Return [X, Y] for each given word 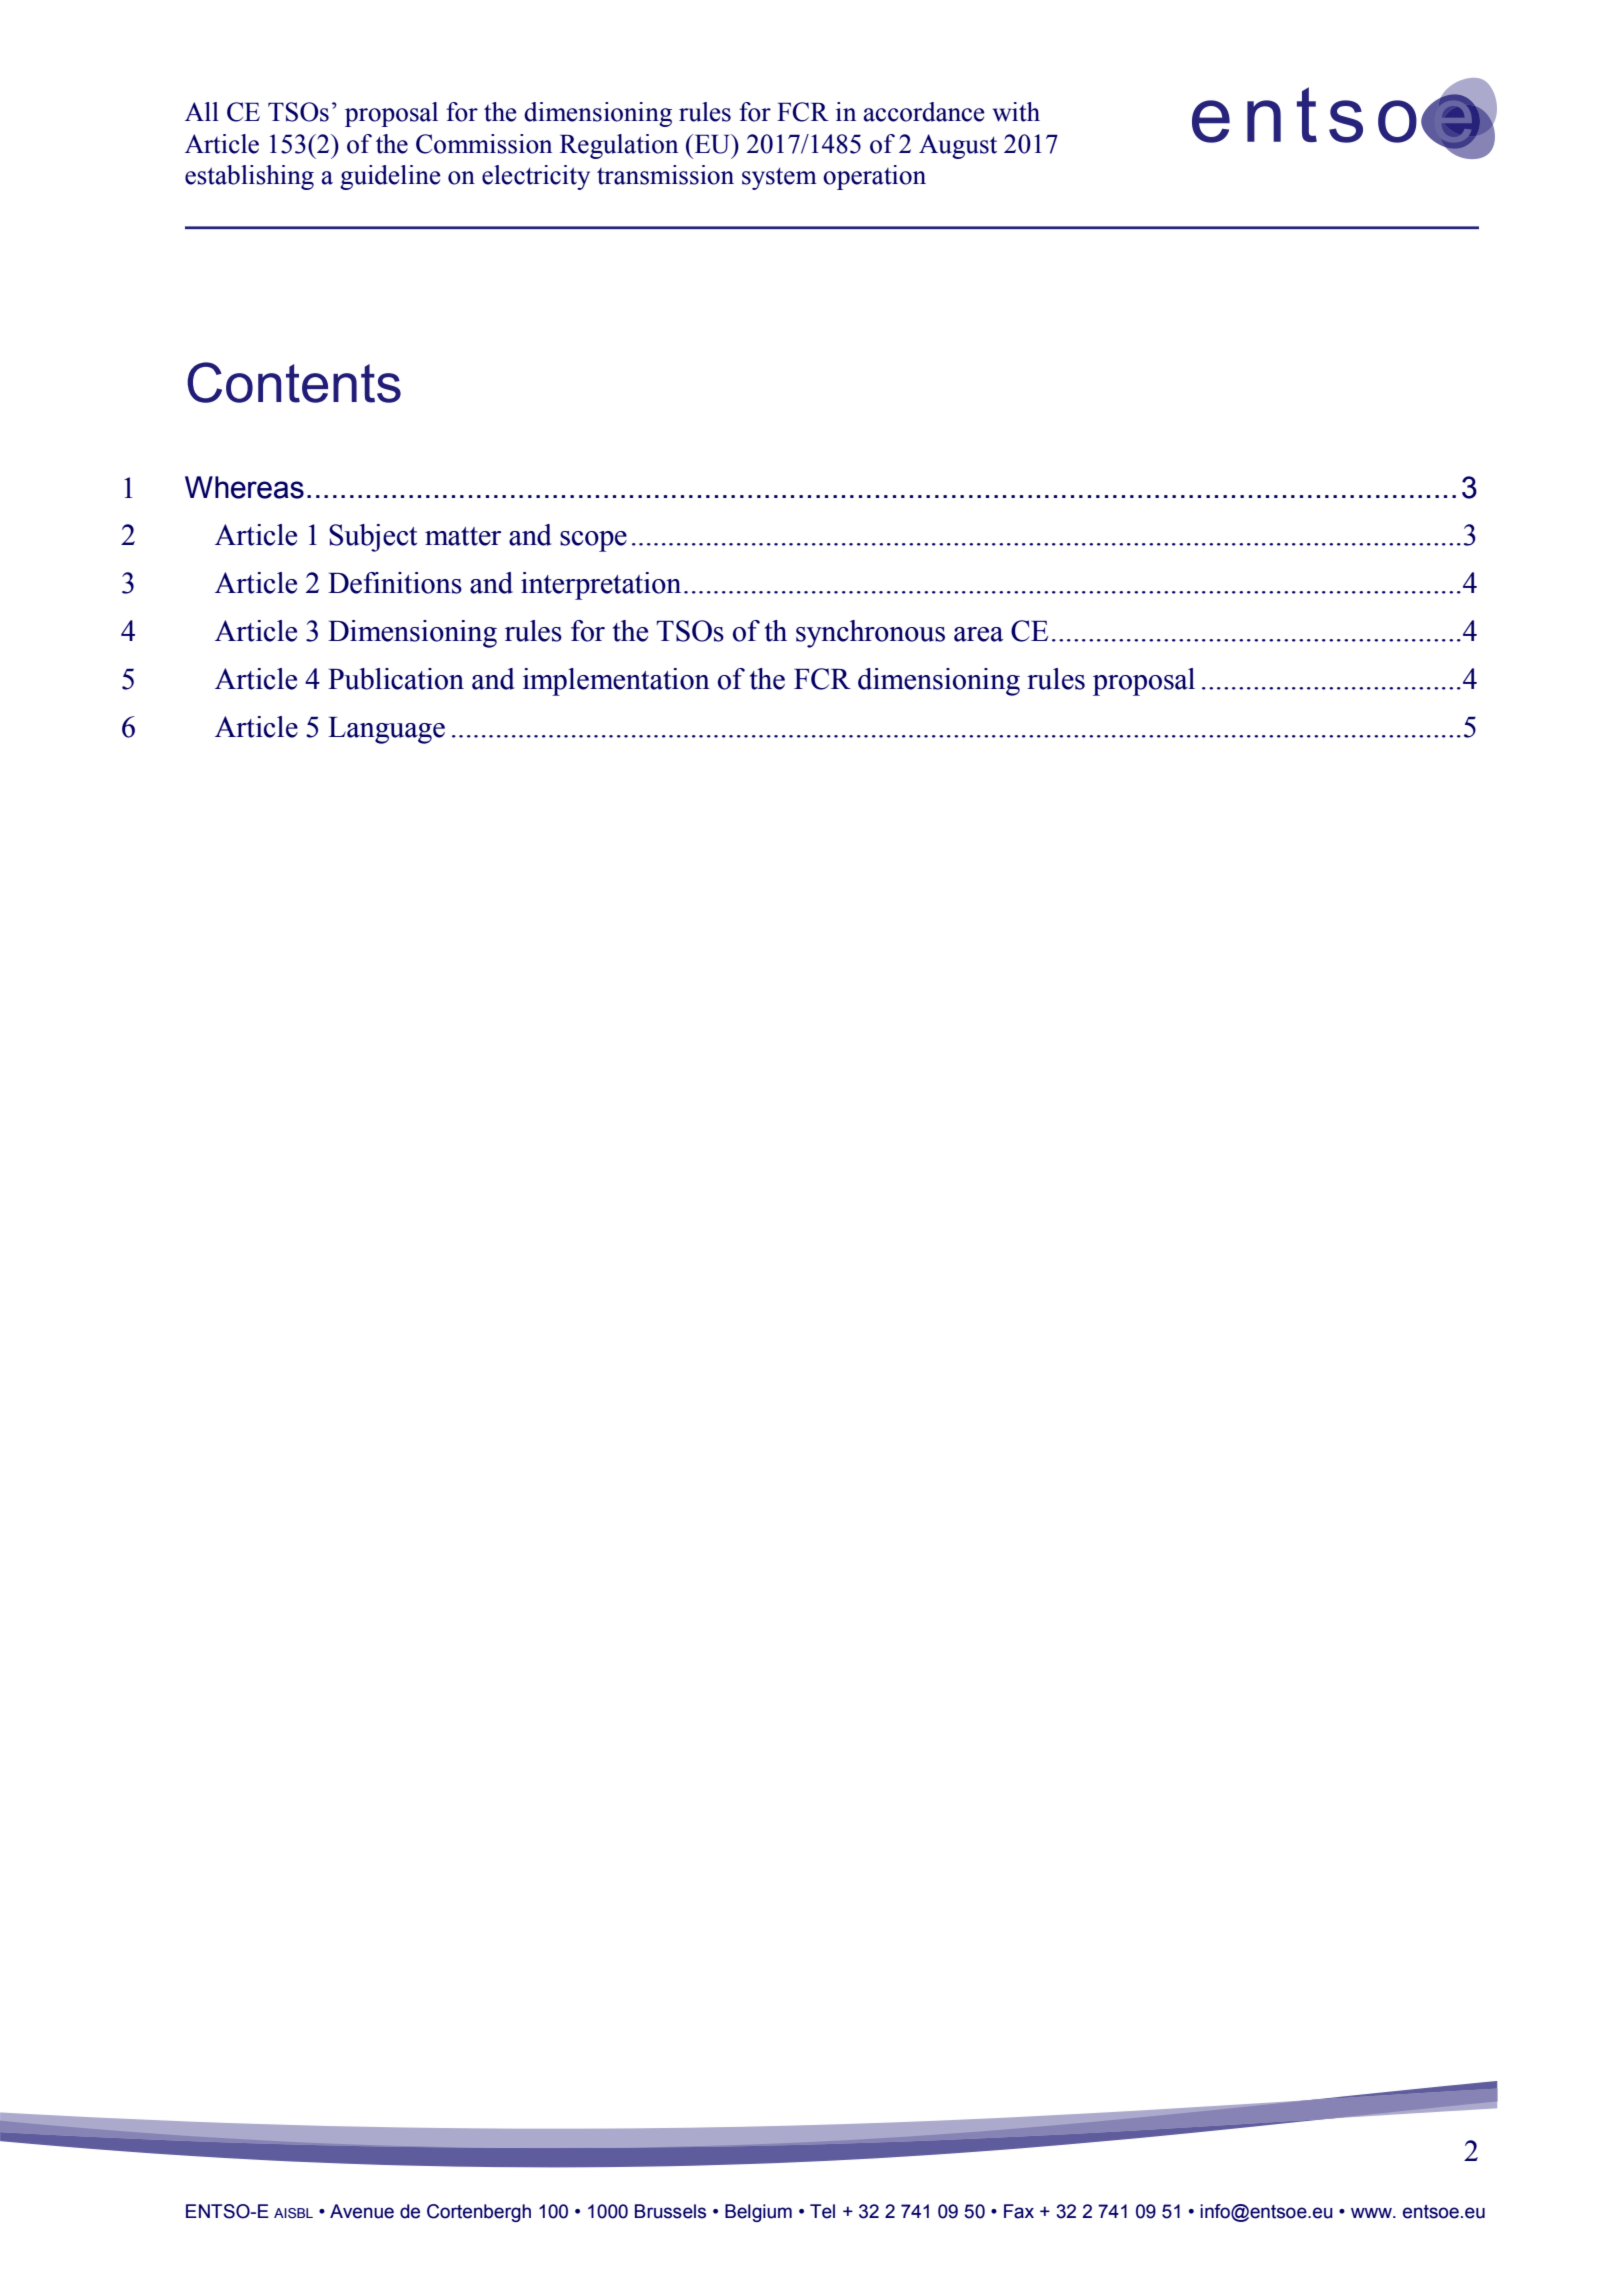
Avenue [362, 2211]
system [779, 178]
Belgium [758, 2213]
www [1372, 2213]
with [1016, 112]
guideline [390, 177]
